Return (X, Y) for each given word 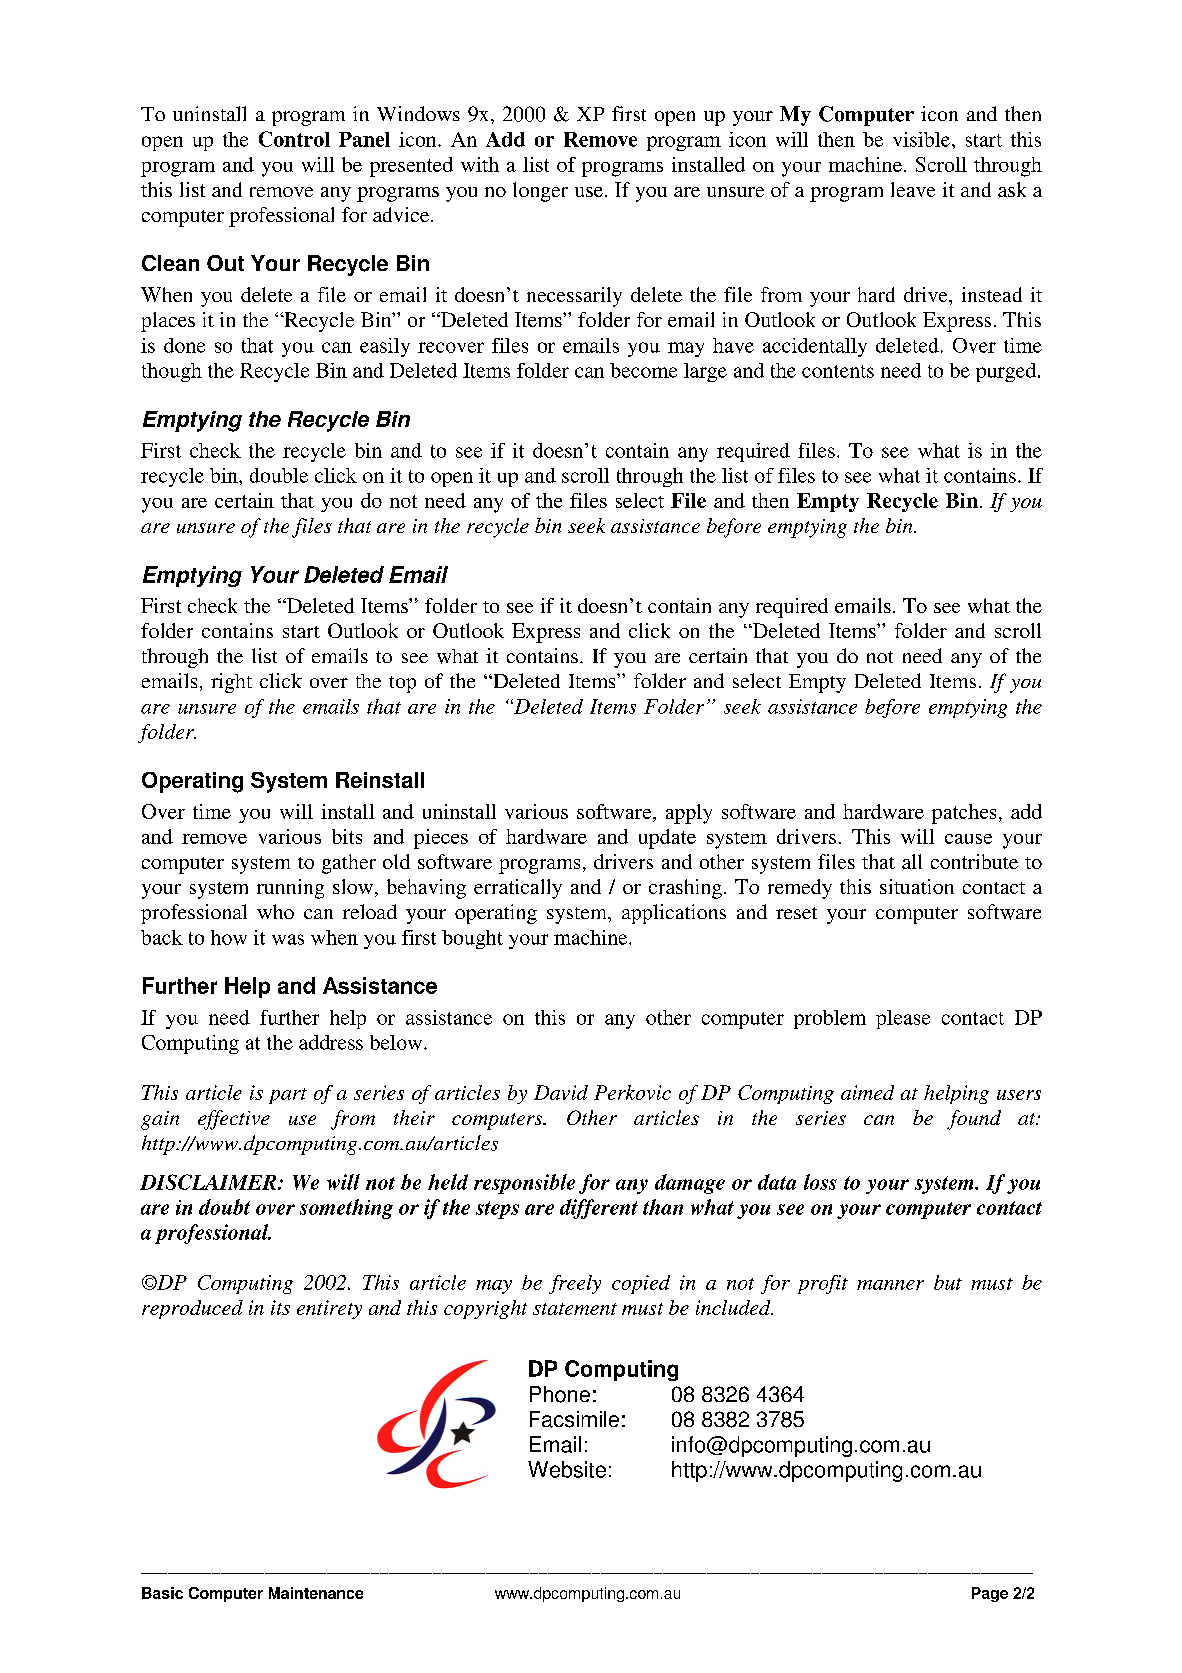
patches (964, 814)
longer (540, 192)
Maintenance (316, 1593)
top (402, 684)
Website (567, 1469)
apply (689, 814)
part (288, 1096)
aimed (867, 1092)
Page (990, 1594)
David (561, 1092)
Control (294, 139)
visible (923, 139)
